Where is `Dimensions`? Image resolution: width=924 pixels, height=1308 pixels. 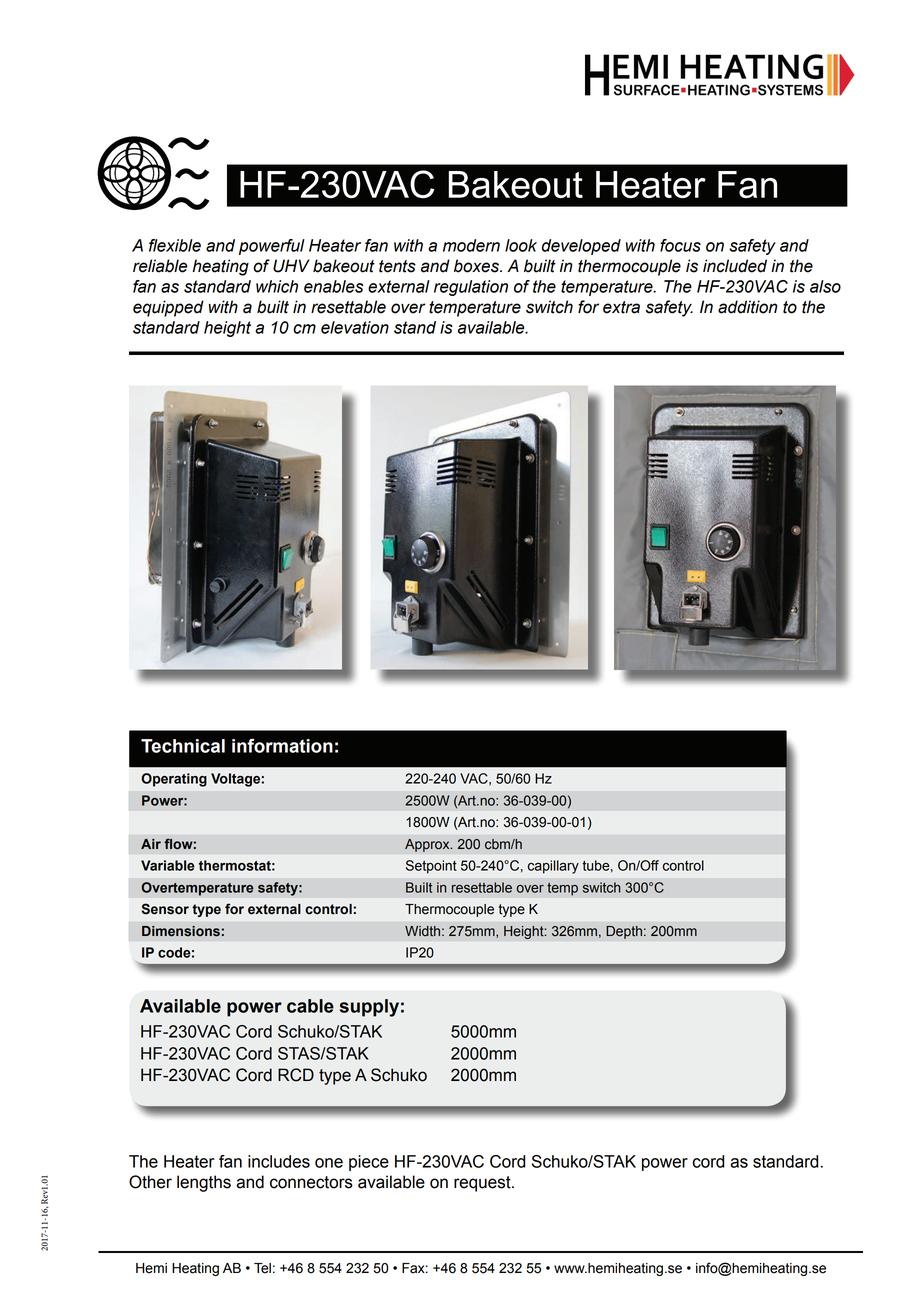 Dimensions is located at coordinates (181, 931).
